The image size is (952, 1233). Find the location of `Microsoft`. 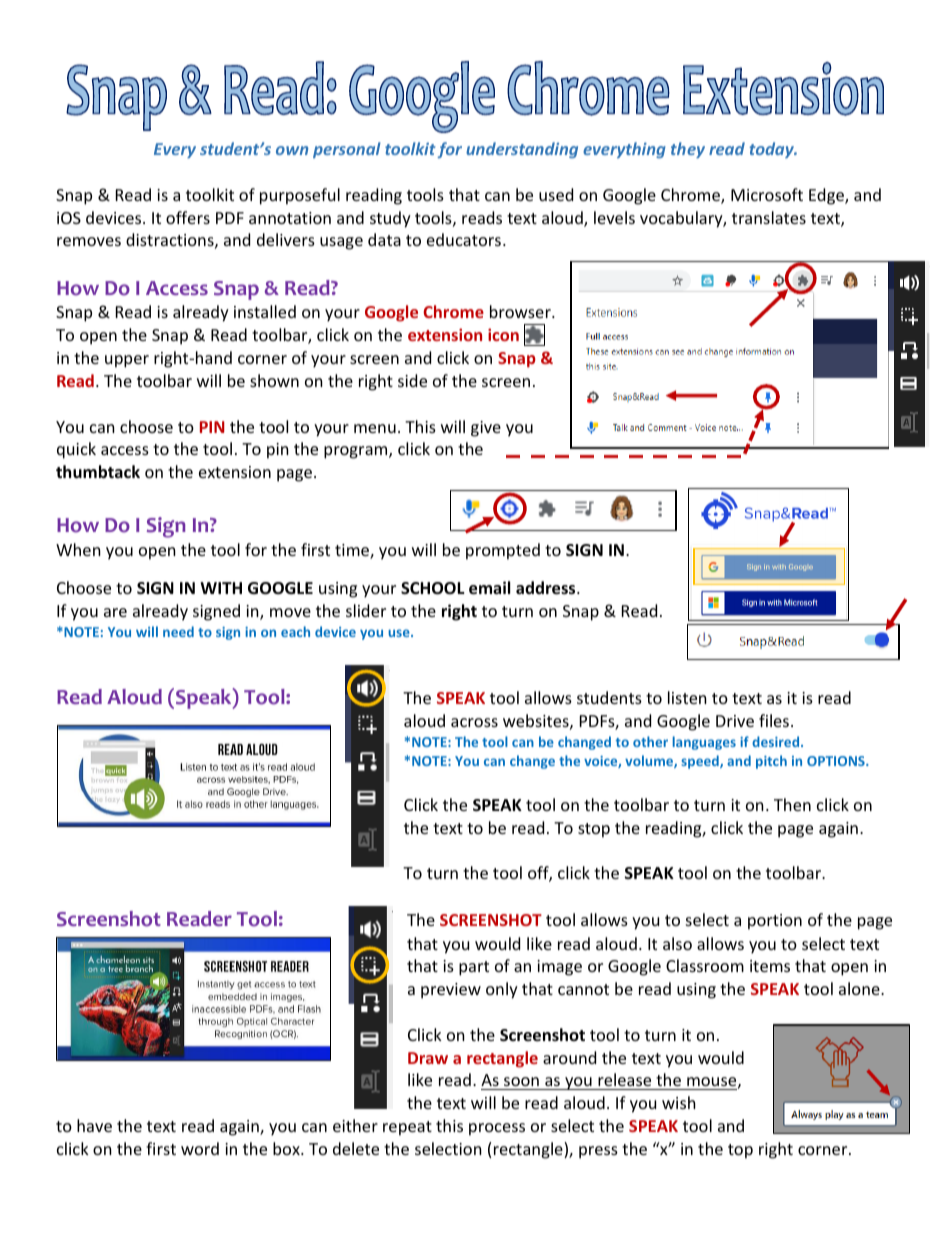

Microsoft is located at coordinates (767, 194).
